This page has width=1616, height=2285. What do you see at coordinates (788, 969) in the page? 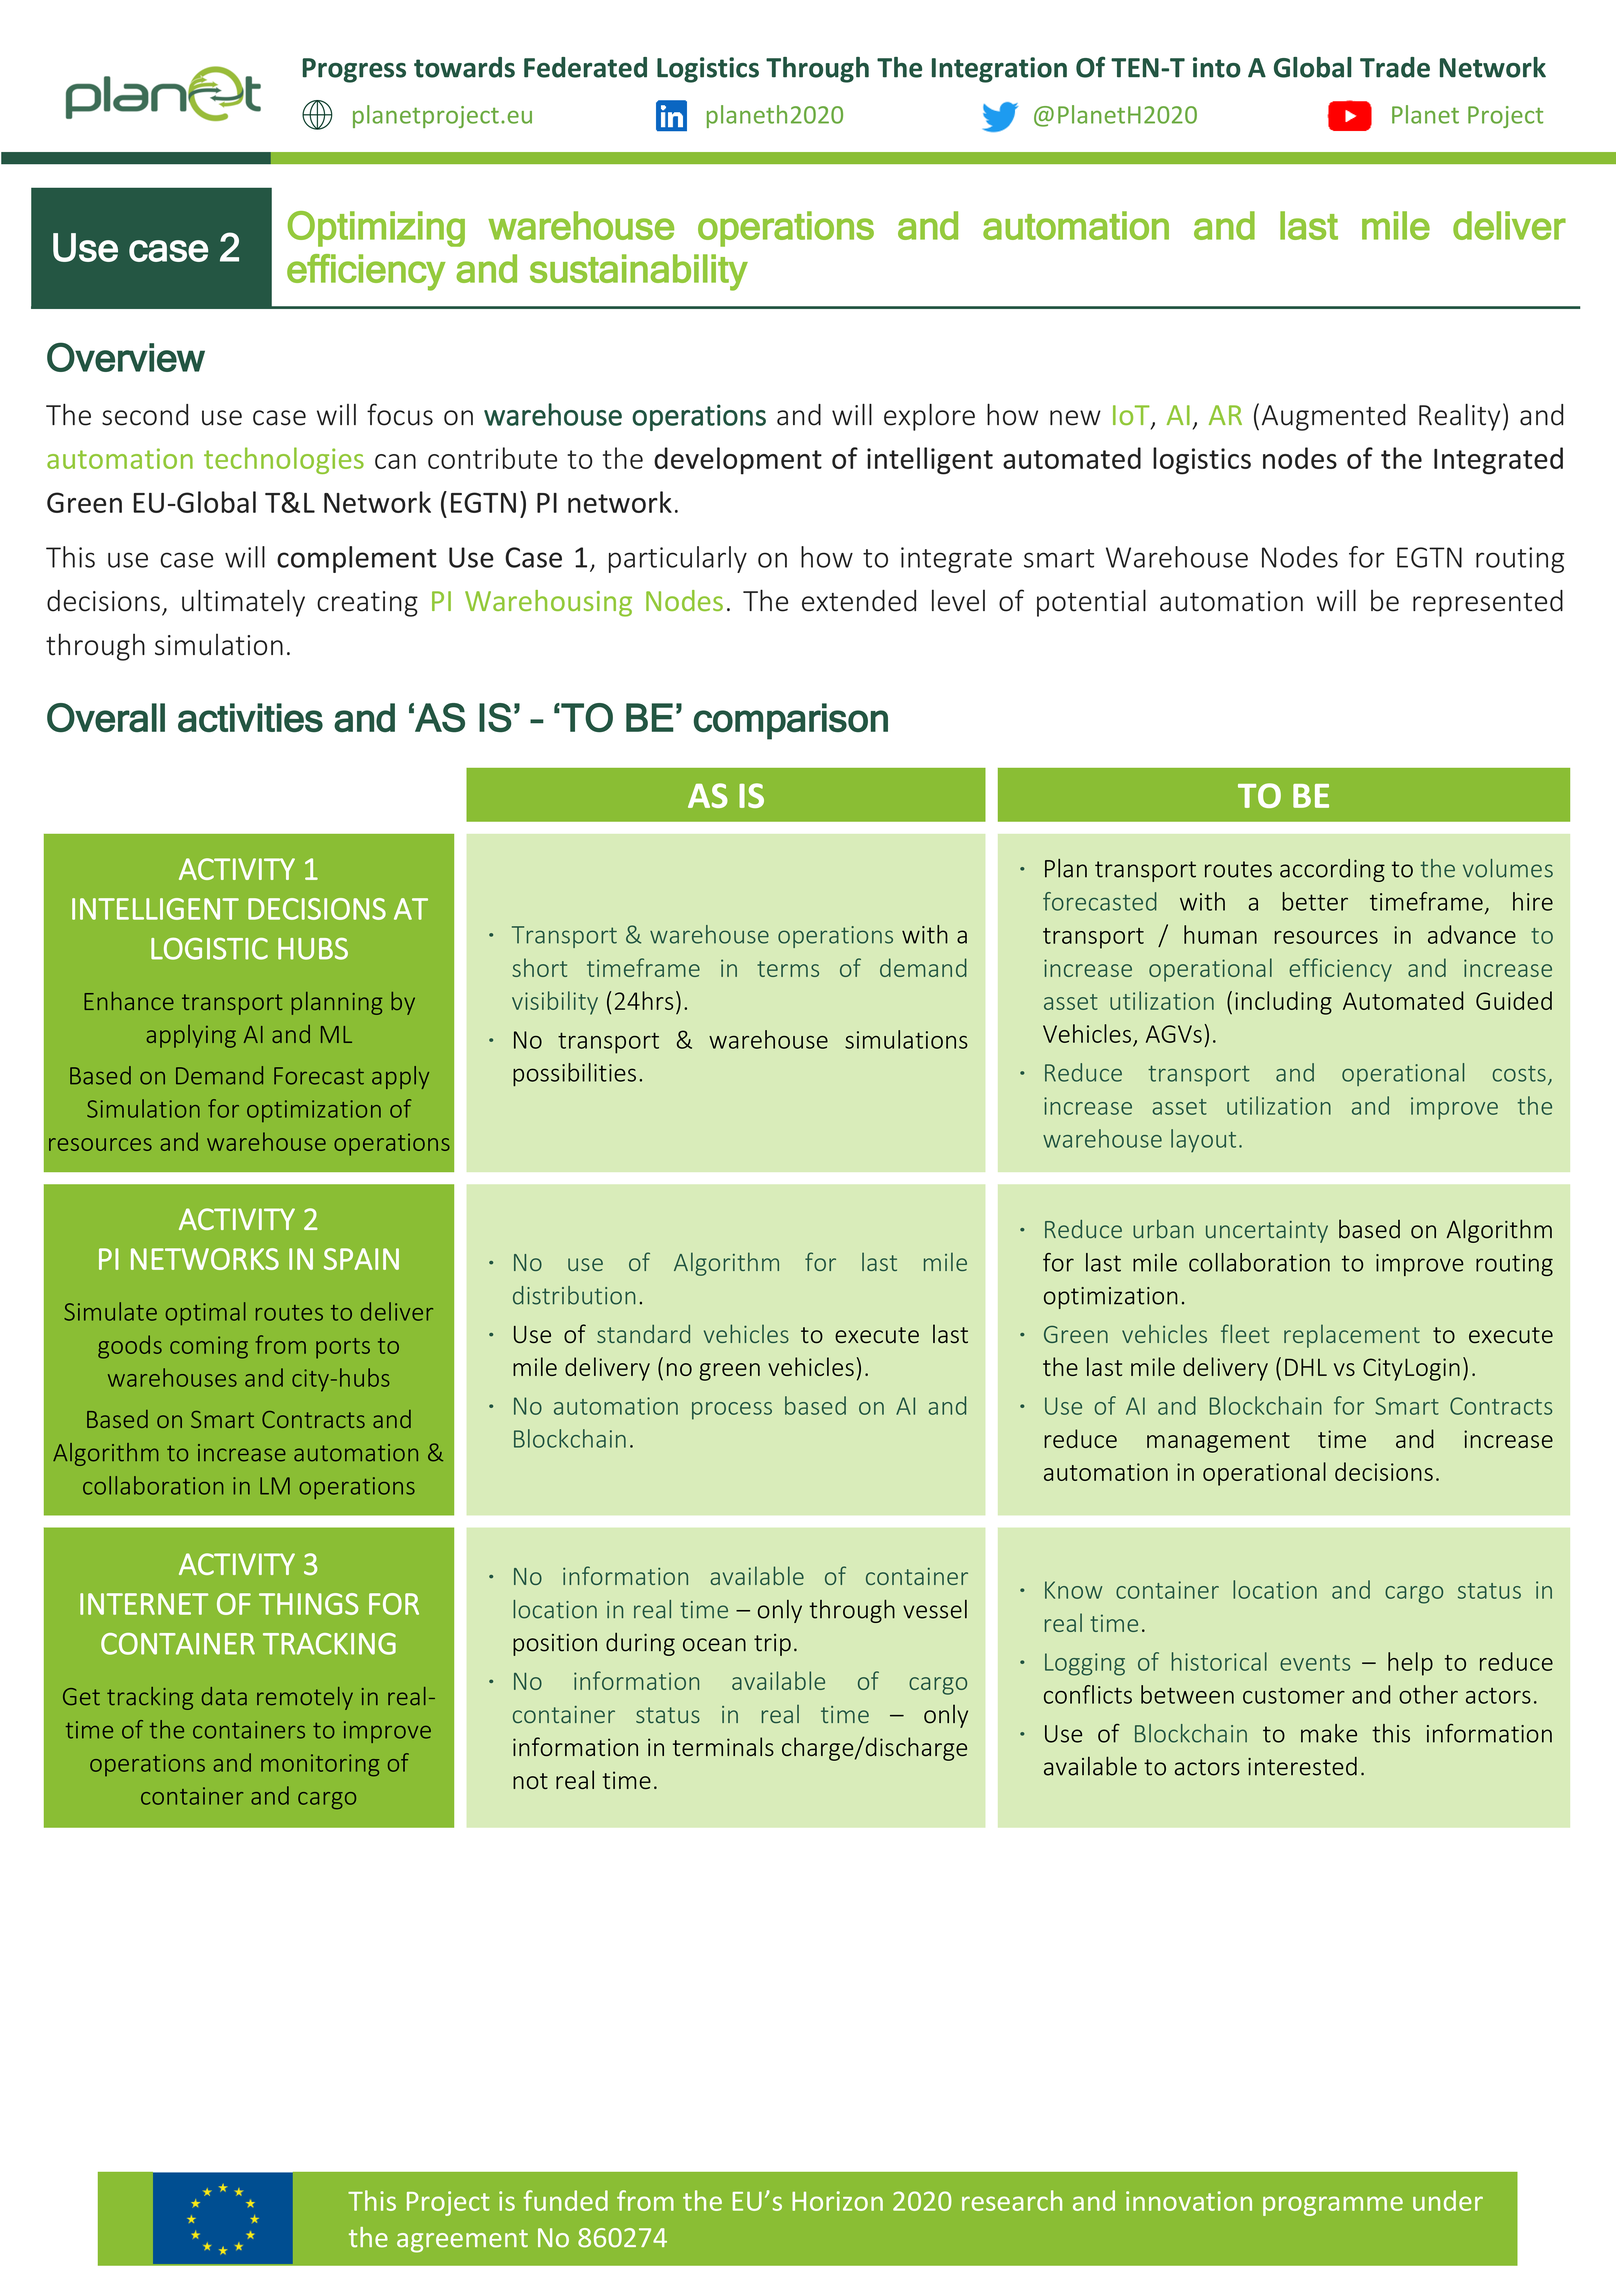
I see `terms` at bounding box center [788, 969].
